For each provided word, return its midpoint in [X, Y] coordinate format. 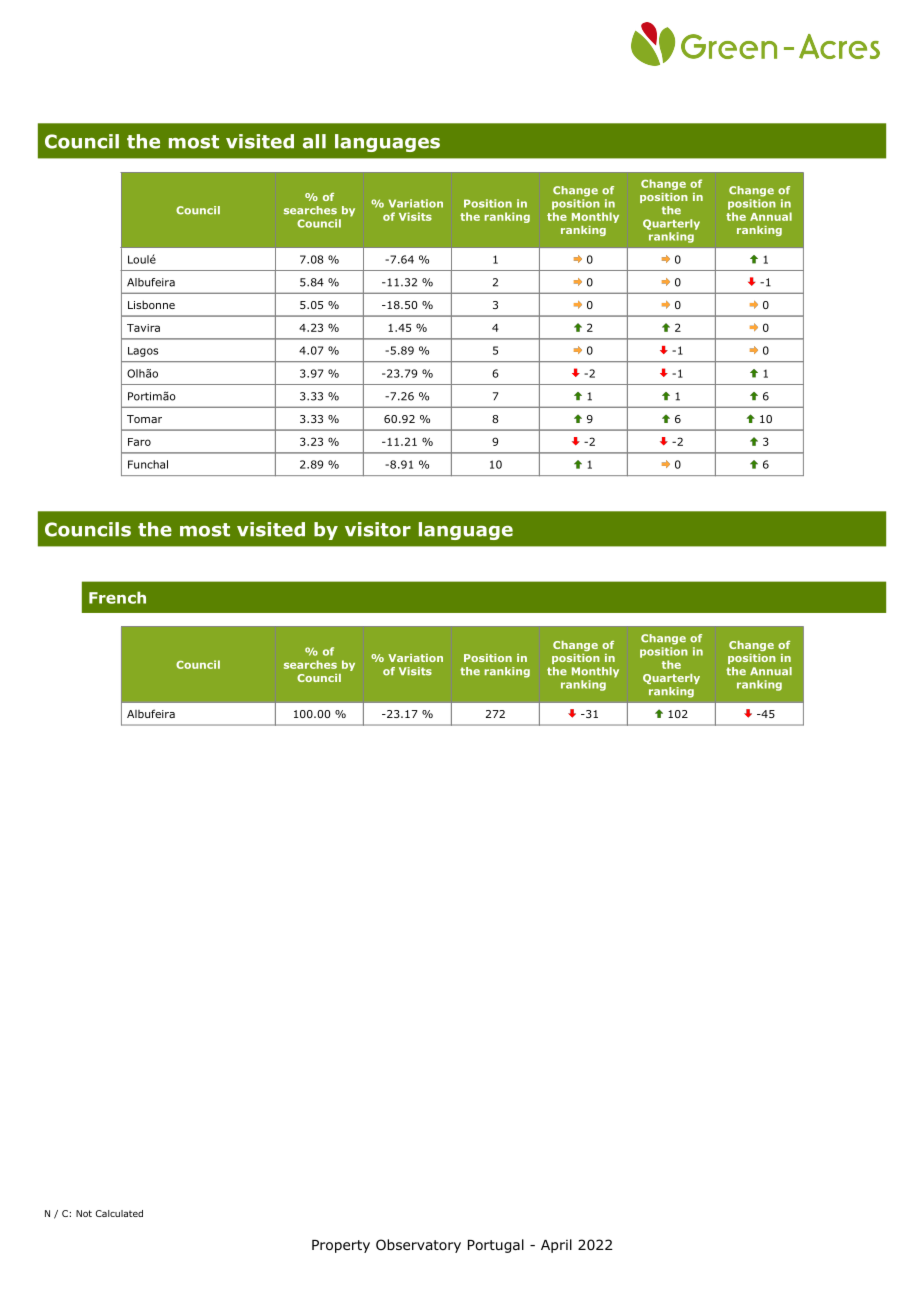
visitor [378, 529]
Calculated [119, 1213]
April [556, 1246]
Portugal [496, 1246]
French [117, 597]
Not [84, 1213]
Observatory [418, 1246]
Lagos [143, 352]
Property [341, 1246]
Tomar [144, 419]
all [314, 141]
